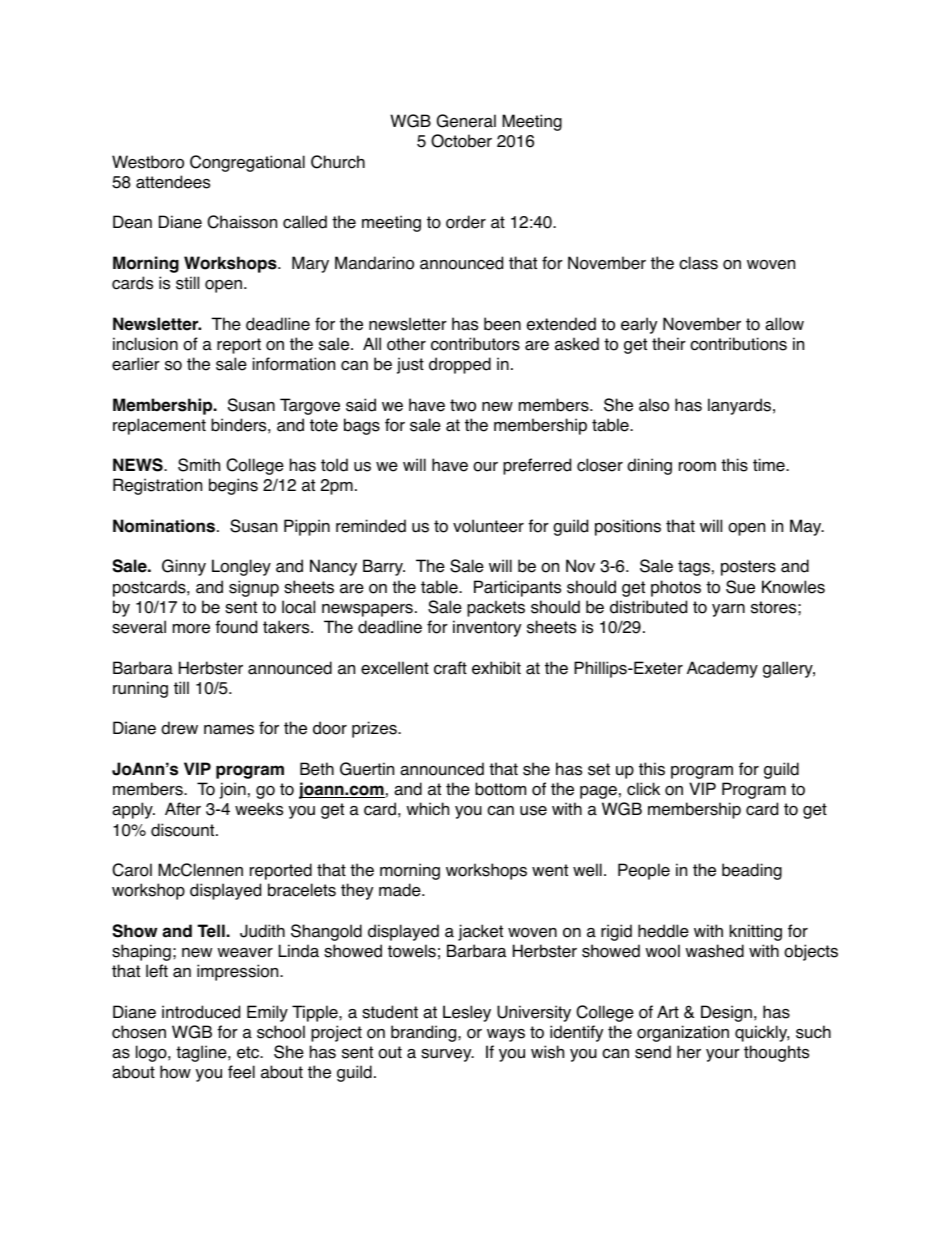 The height and width of the page is (1233, 952). Describe the element at coordinates (427, 809) in the page. I see `which` at that location.
